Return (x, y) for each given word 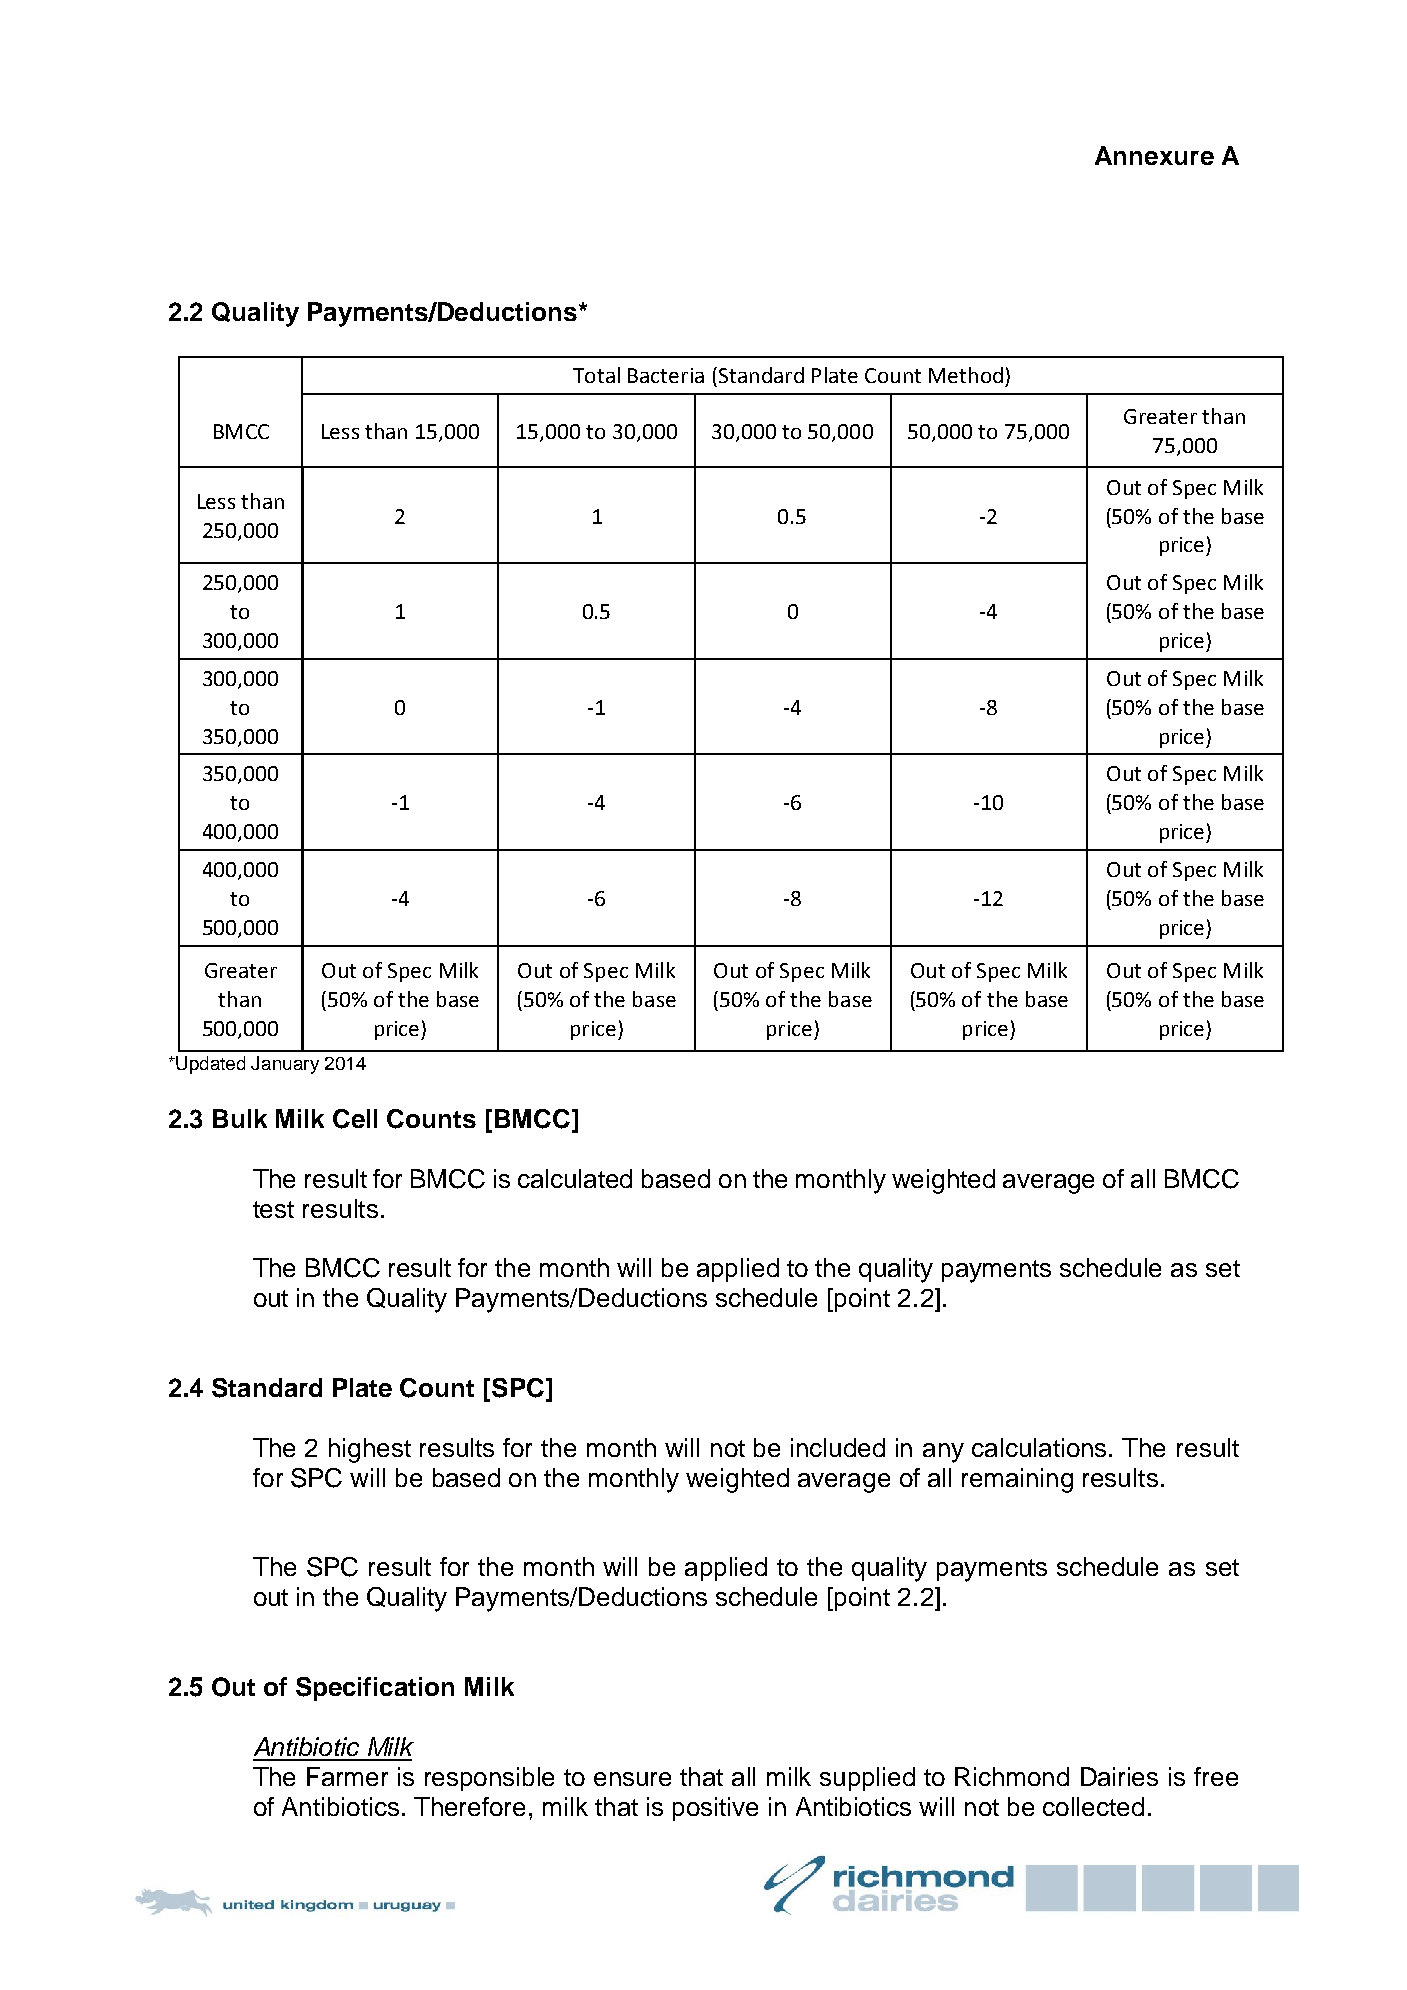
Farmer (347, 1776)
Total (596, 375)
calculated (575, 1178)
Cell (355, 1119)
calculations (1041, 1447)
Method (966, 375)
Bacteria (666, 375)
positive (715, 1809)
